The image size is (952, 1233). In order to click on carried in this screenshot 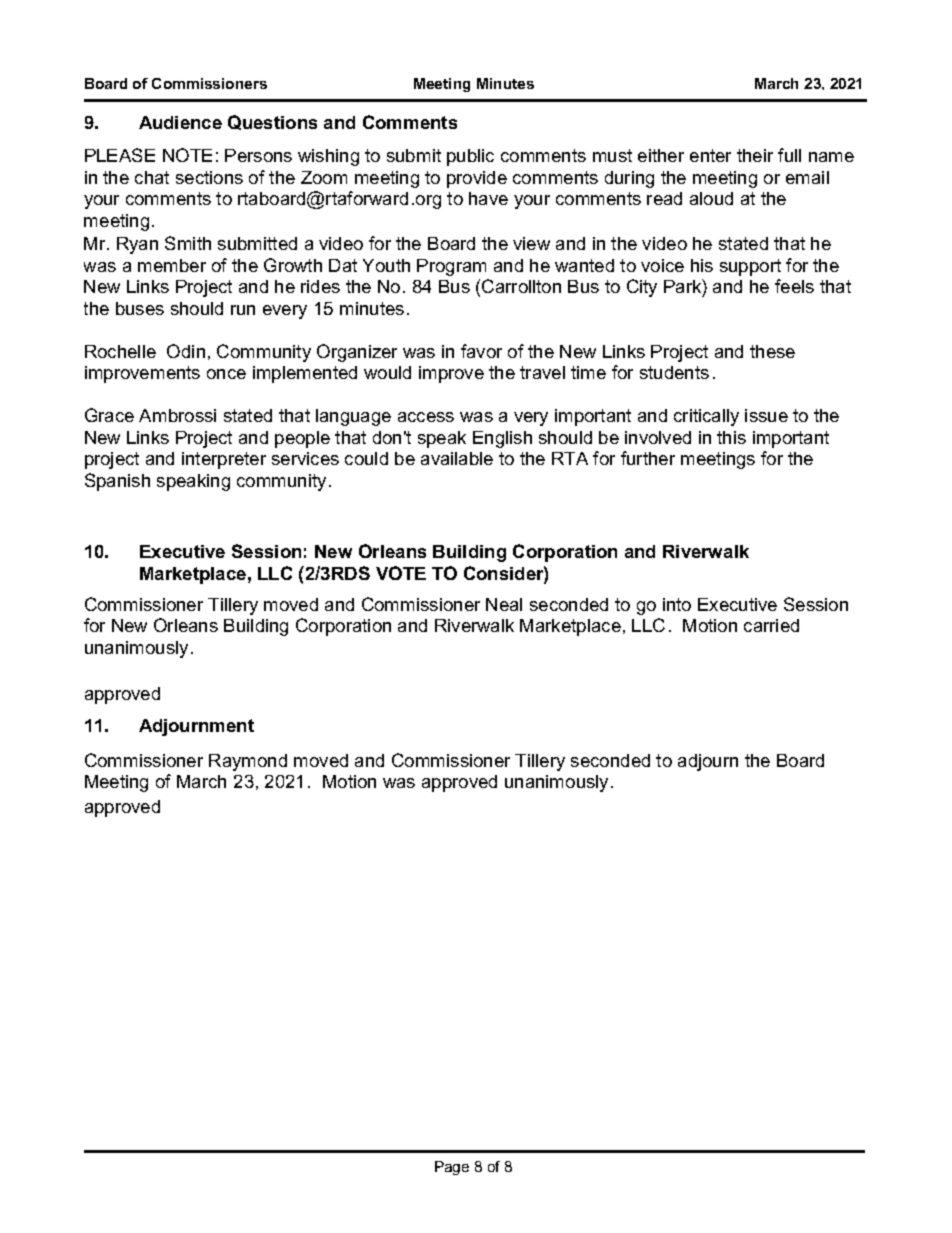, I will do `click(771, 625)`.
